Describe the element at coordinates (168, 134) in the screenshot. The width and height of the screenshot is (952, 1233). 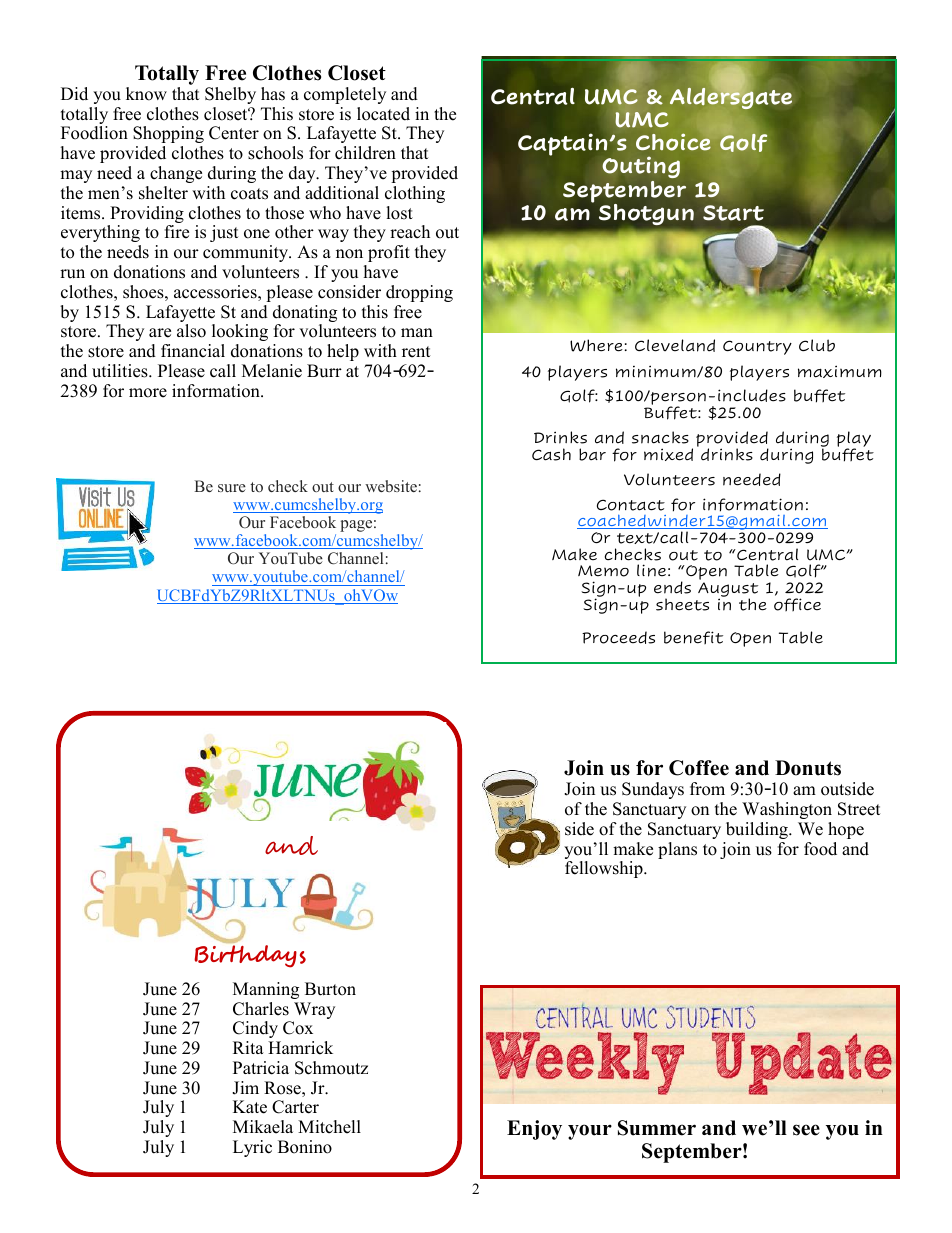
I see `Shopping` at that location.
